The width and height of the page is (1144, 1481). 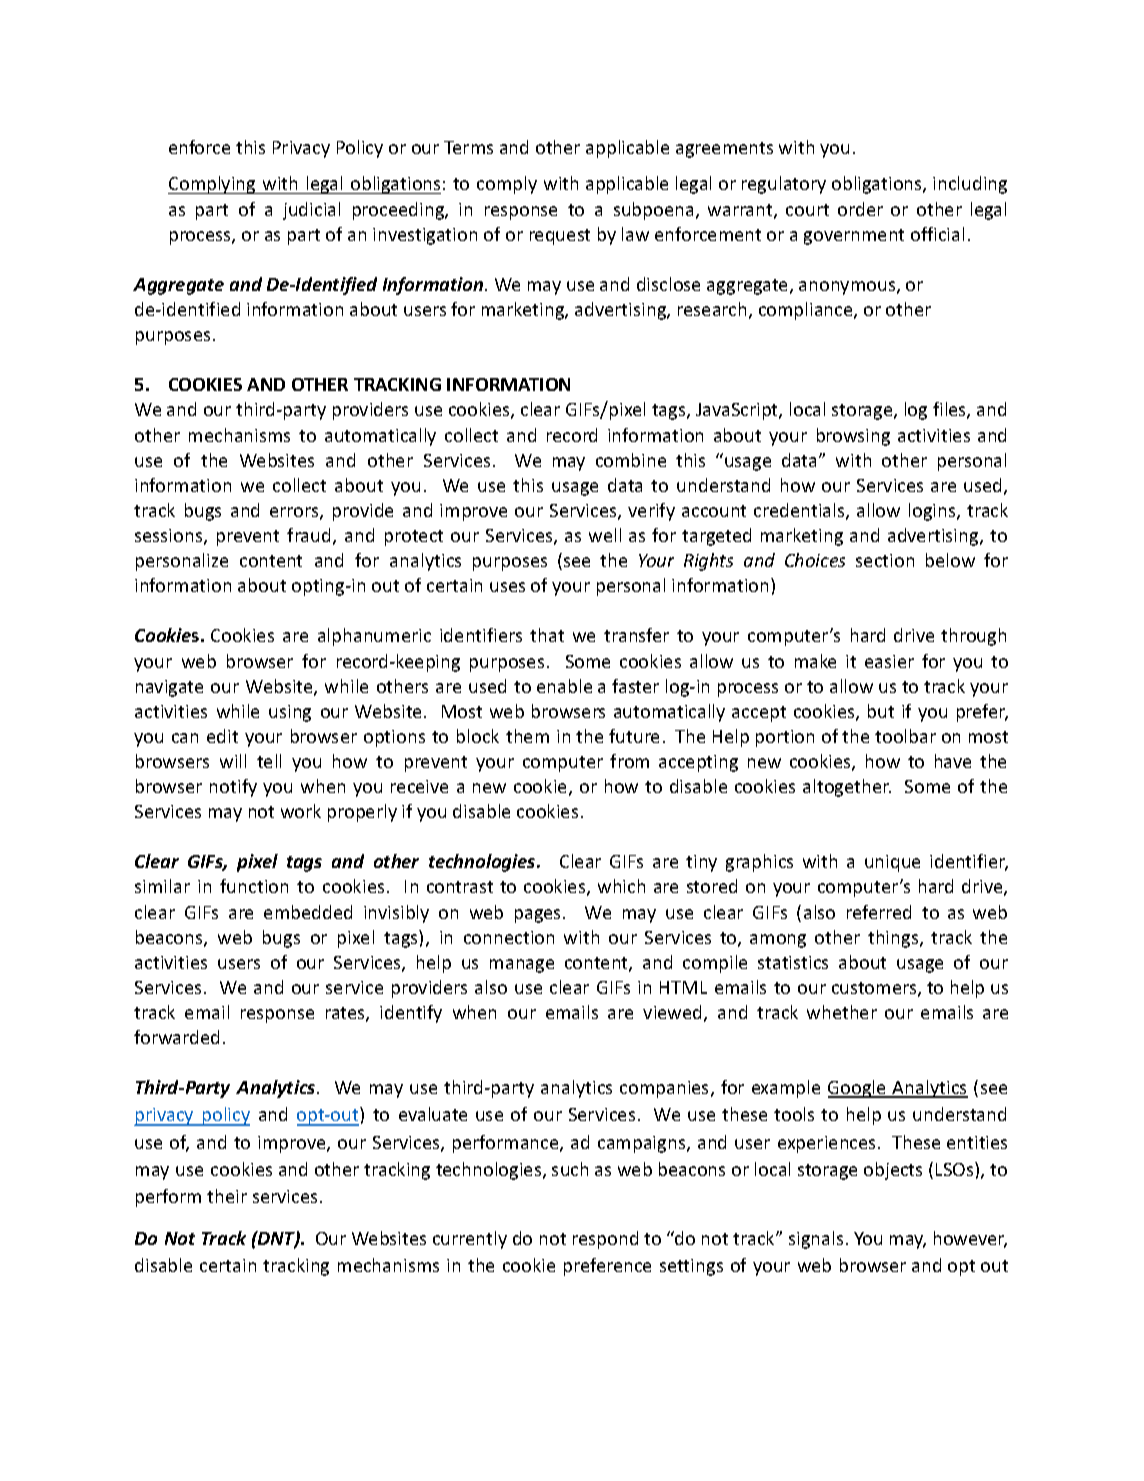 I want to click on things, so click(x=894, y=939).
